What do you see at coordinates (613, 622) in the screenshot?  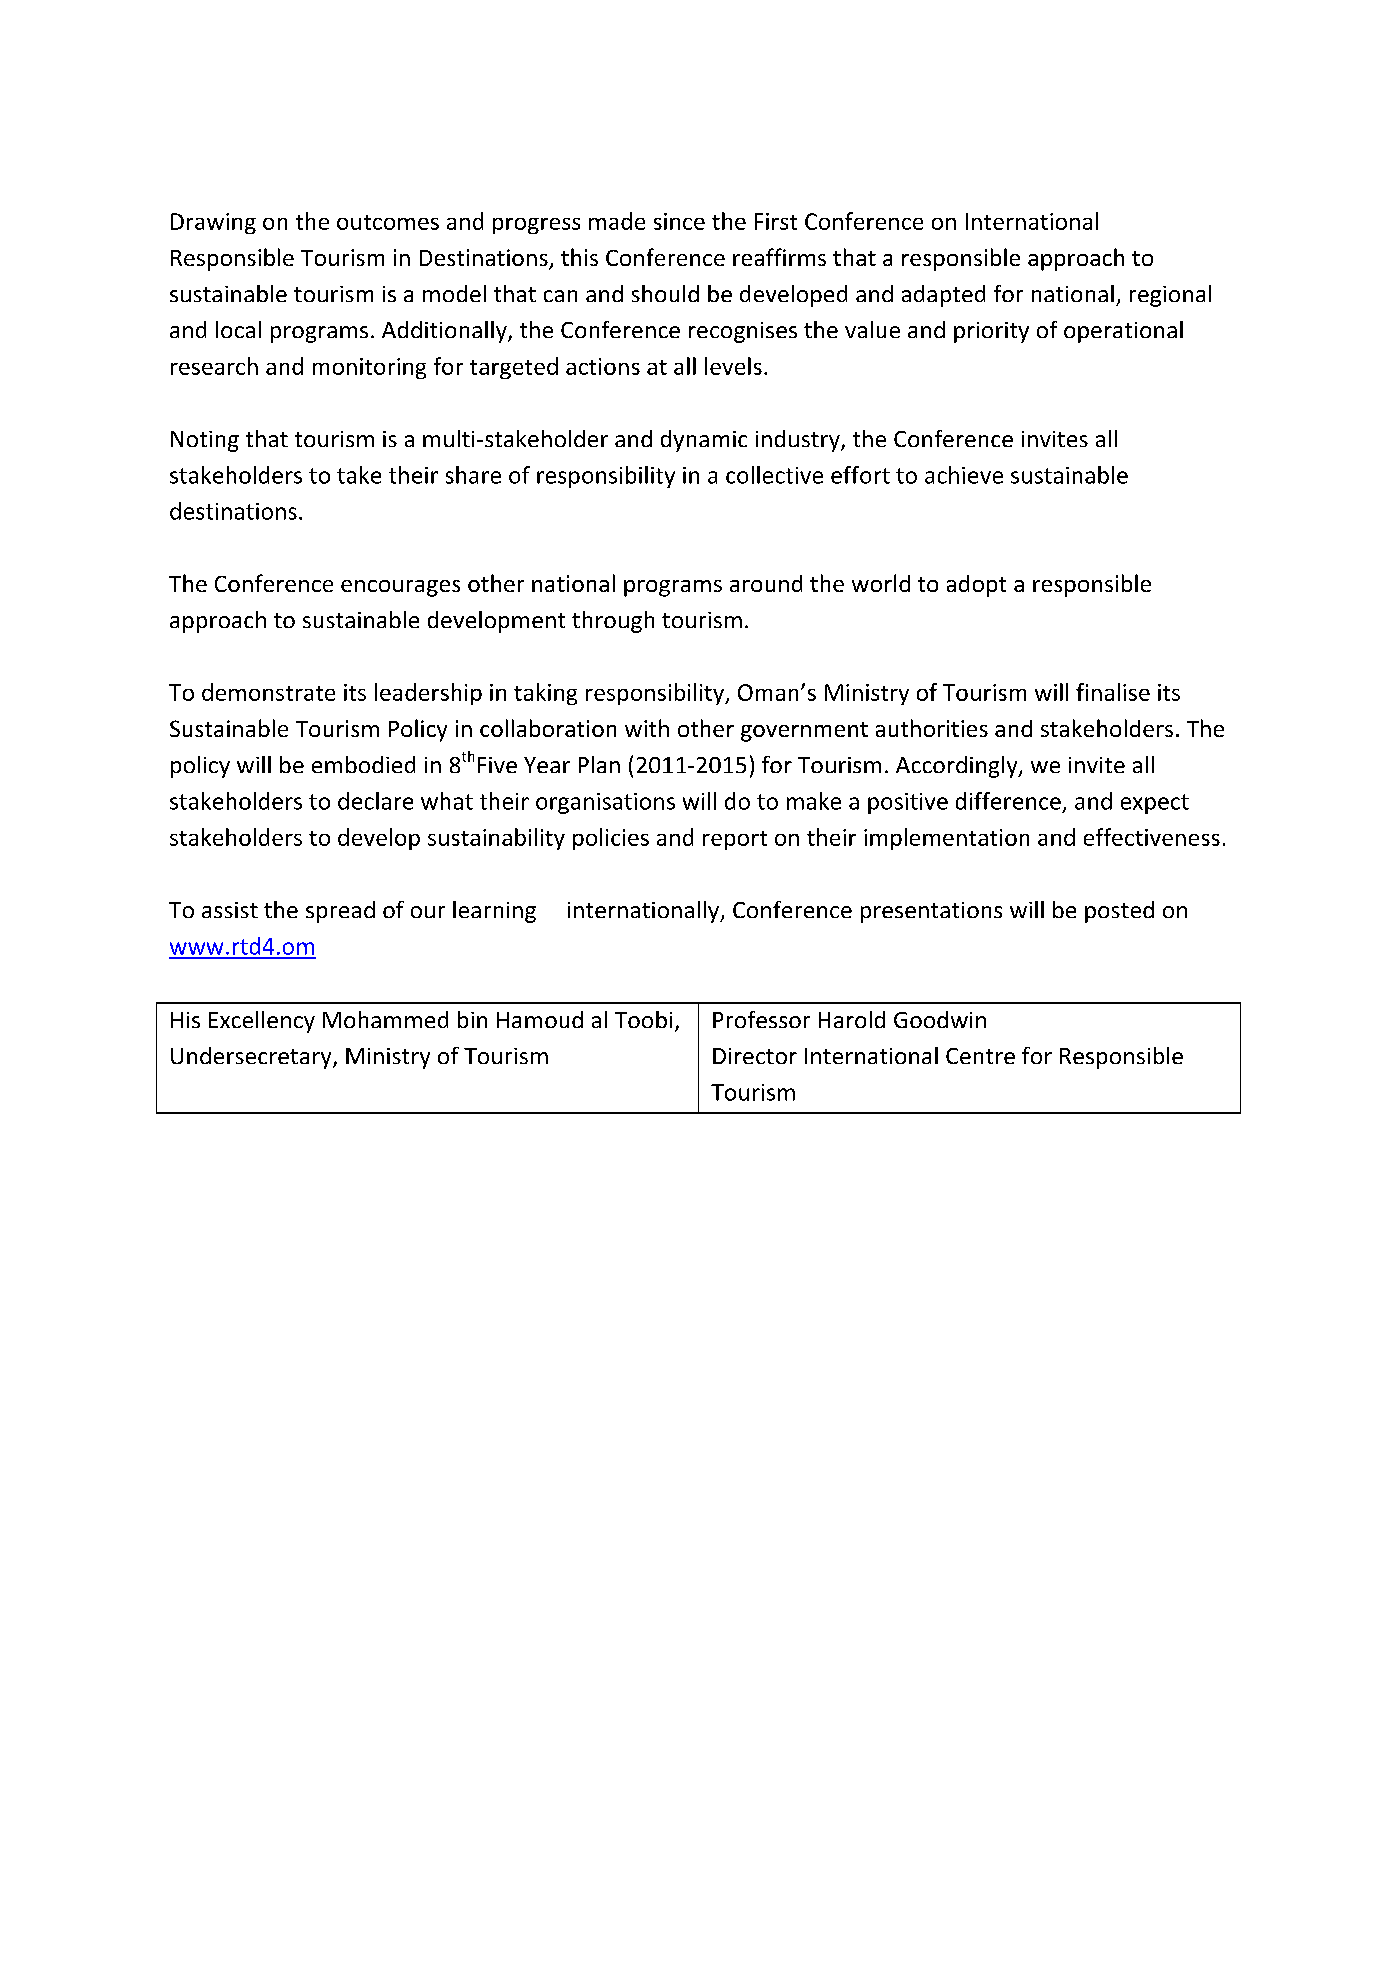 I see `through` at bounding box center [613, 622].
